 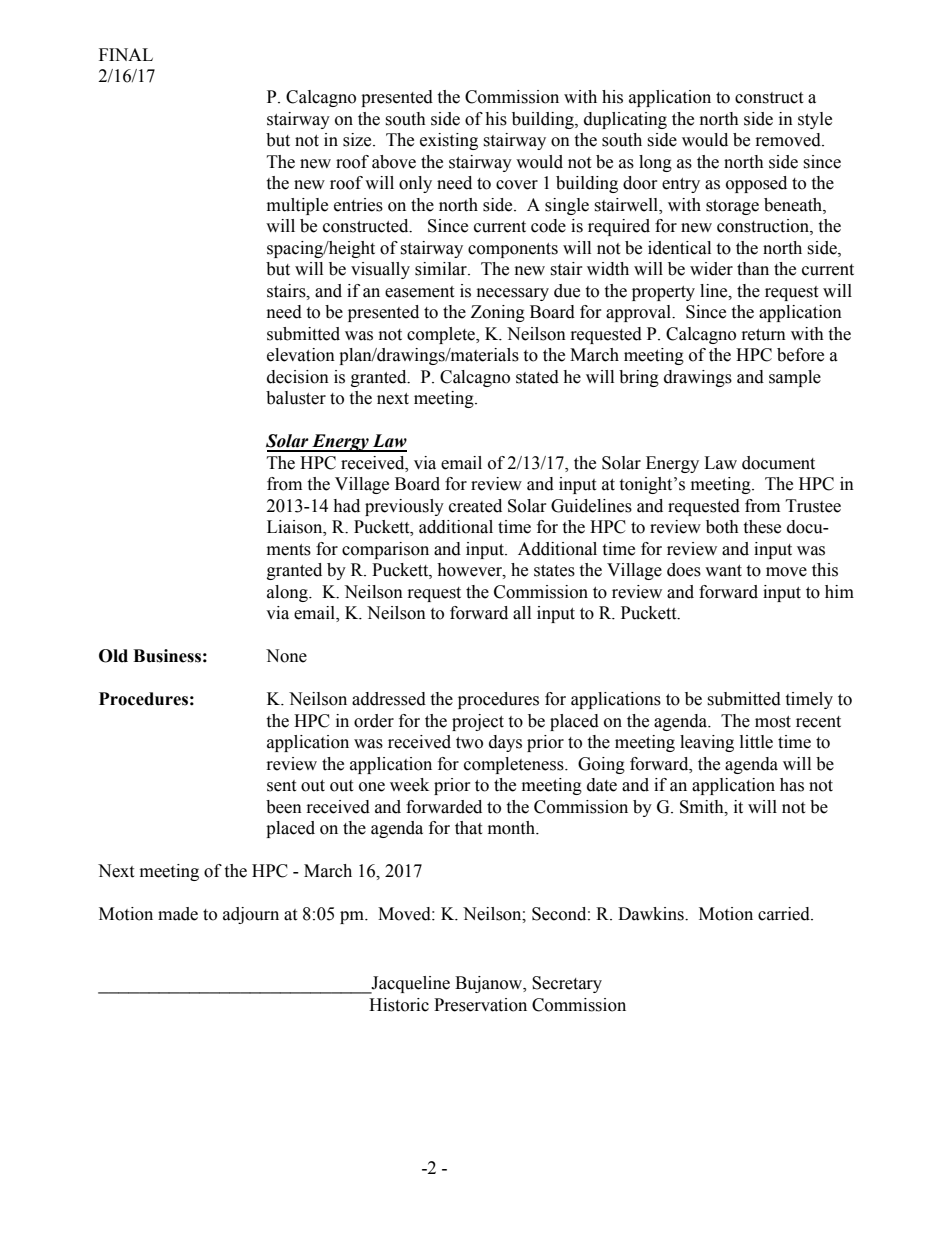 I want to click on these, so click(x=762, y=527).
